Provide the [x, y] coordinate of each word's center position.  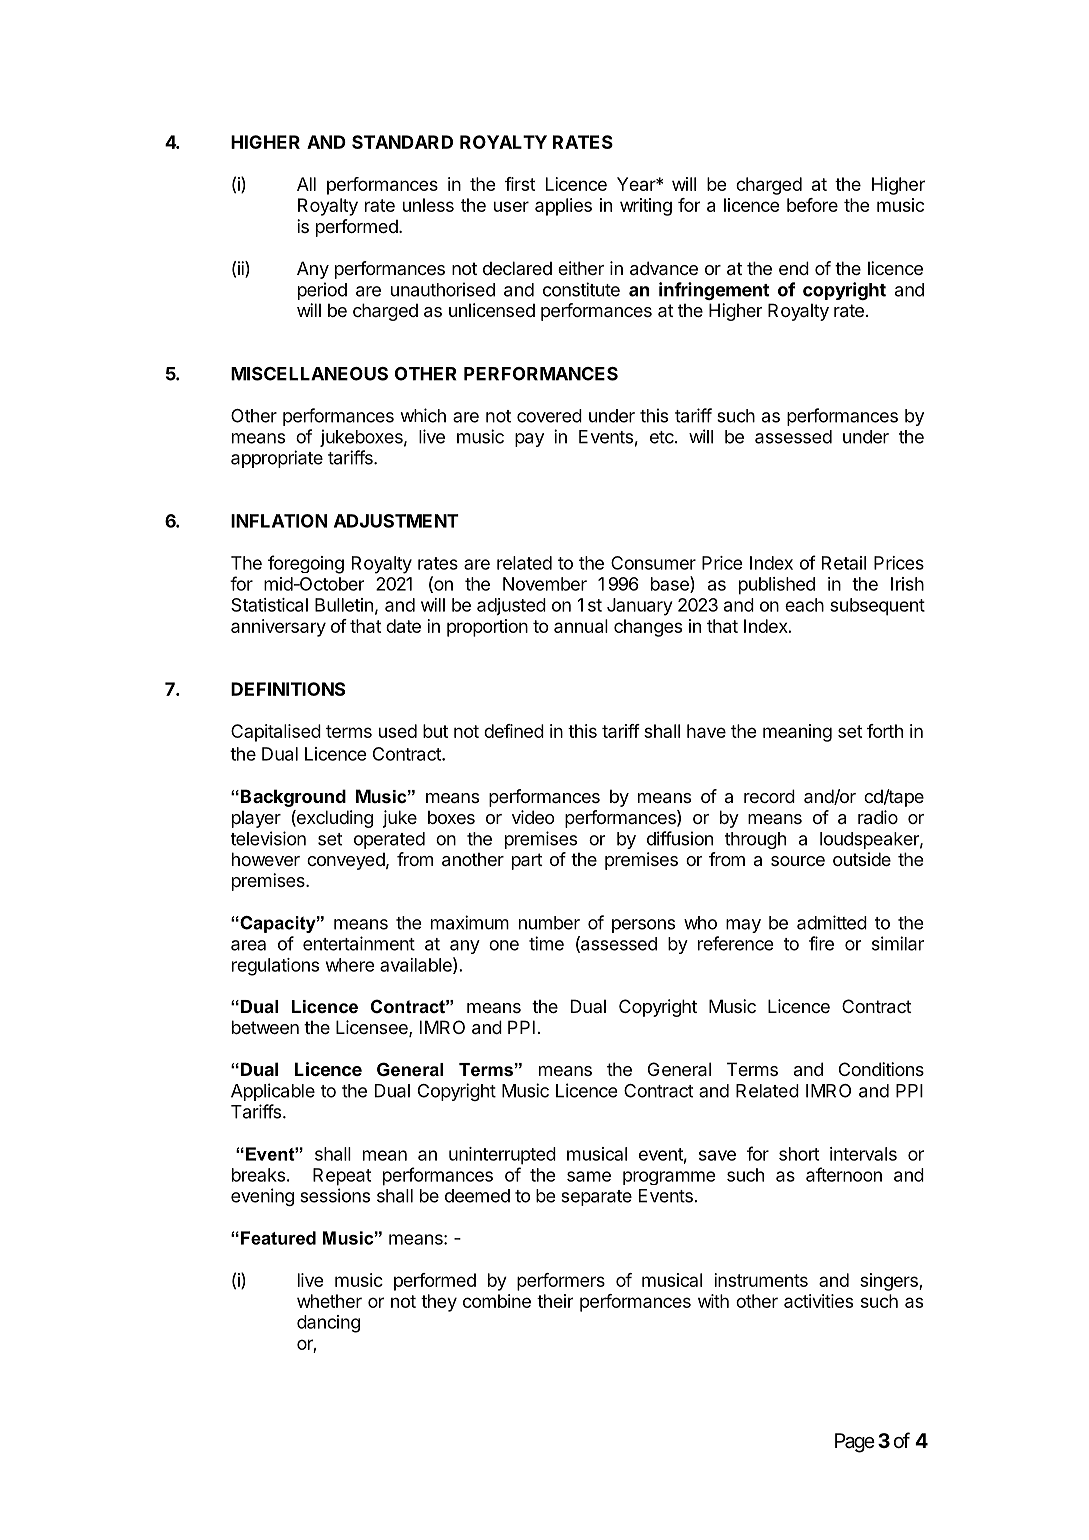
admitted [832, 922]
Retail [844, 563]
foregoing [306, 564]
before [812, 205]
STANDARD [402, 142]
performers [561, 1282]
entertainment [359, 943]
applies [563, 207]
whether [329, 1301]
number [549, 923]
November [545, 584]
